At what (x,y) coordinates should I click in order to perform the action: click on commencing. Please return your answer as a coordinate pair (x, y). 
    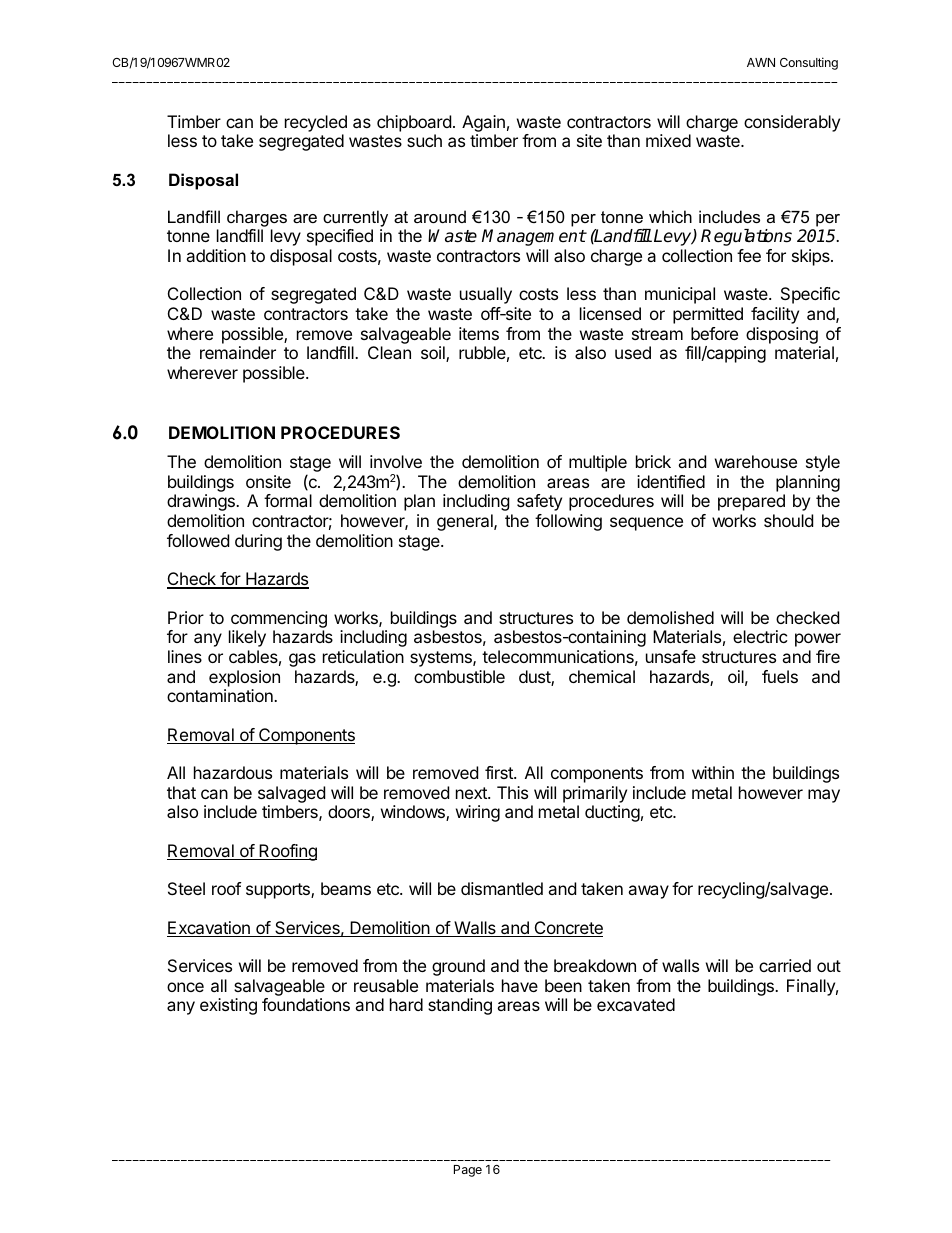
    Looking at the image, I should click on (279, 619).
